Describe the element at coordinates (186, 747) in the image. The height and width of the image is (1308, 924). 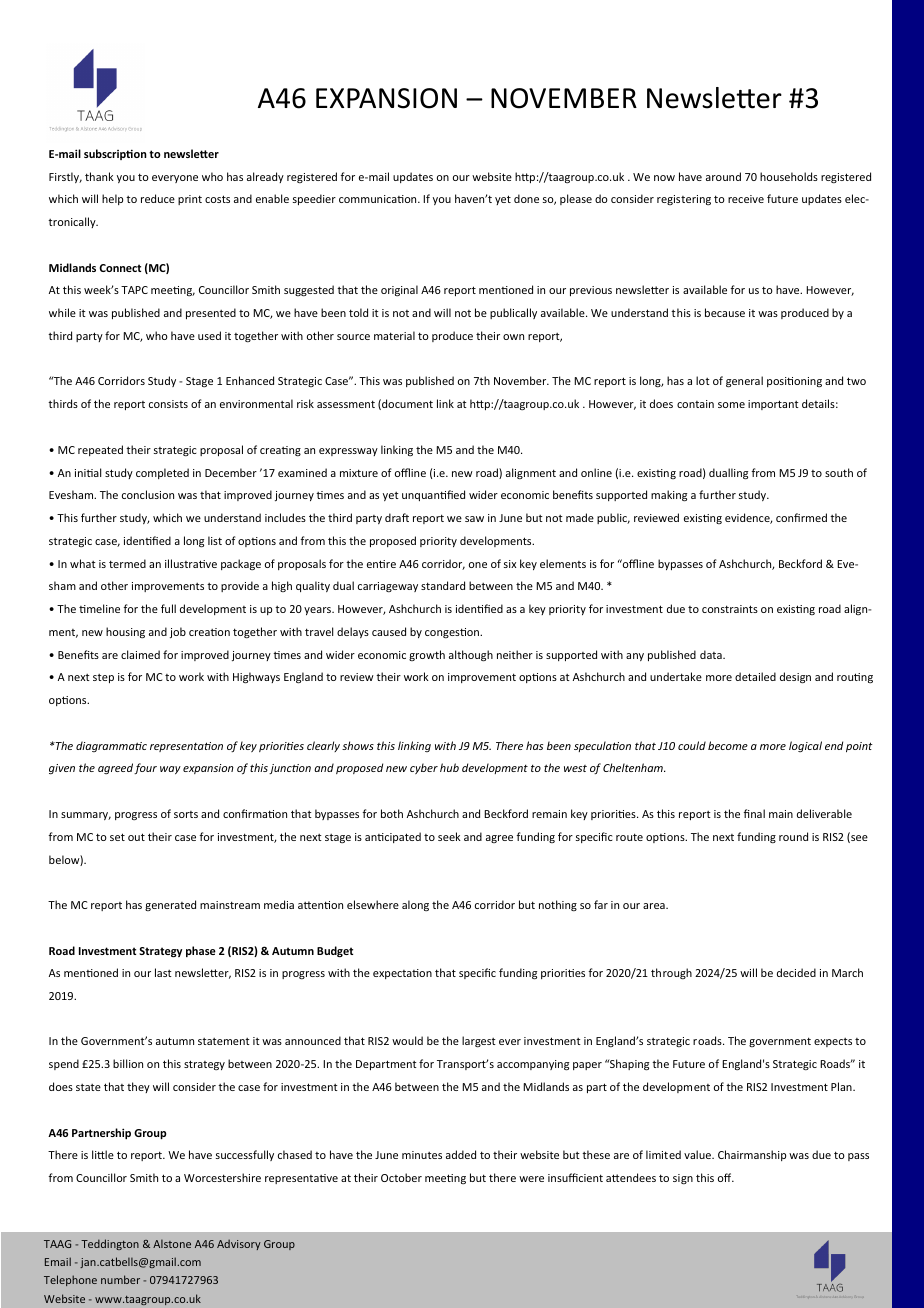
I see `representation` at that location.
